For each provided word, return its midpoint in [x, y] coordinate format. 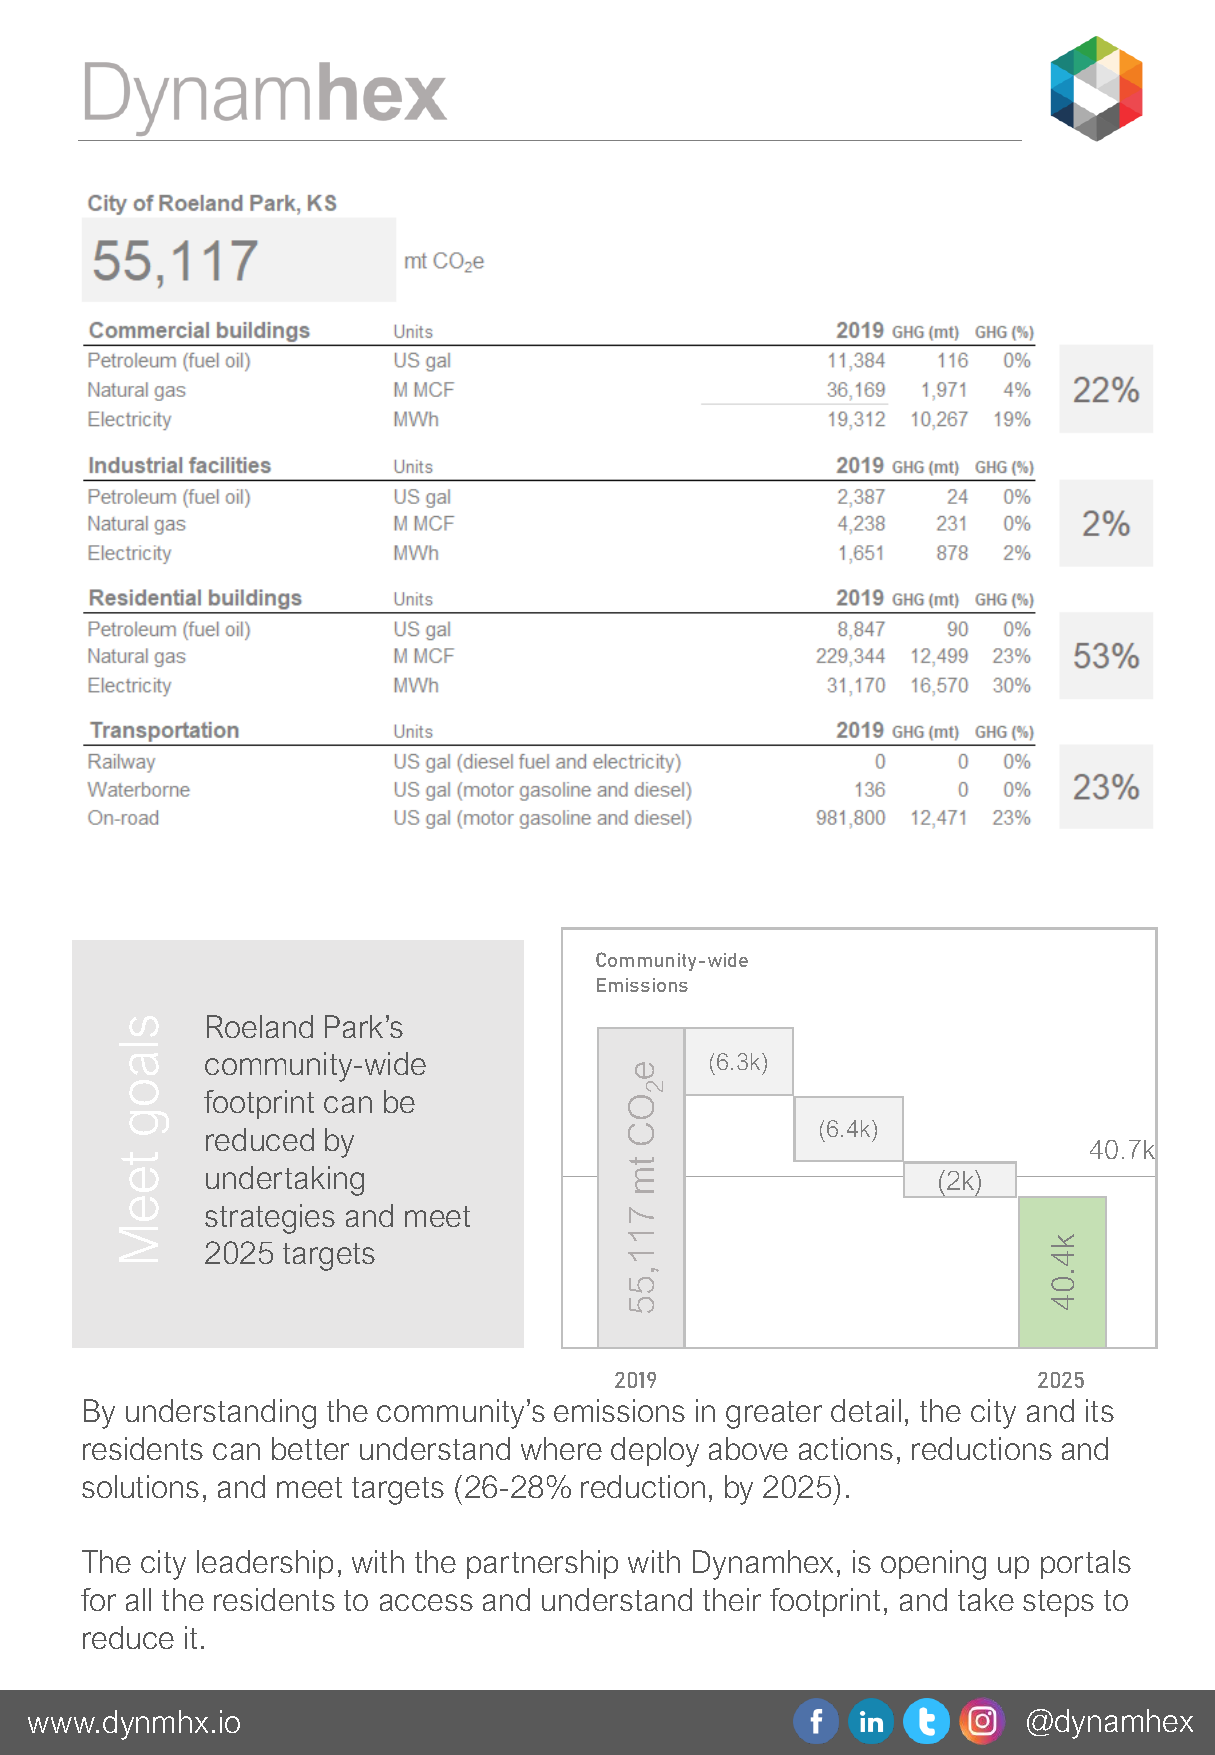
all [138, 1599]
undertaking [285, 1181]
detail [866, 1410]
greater [774, 1415]
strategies [270, 1219]
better [310, 1448]
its [1100, 1410]
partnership [542, 1564]
